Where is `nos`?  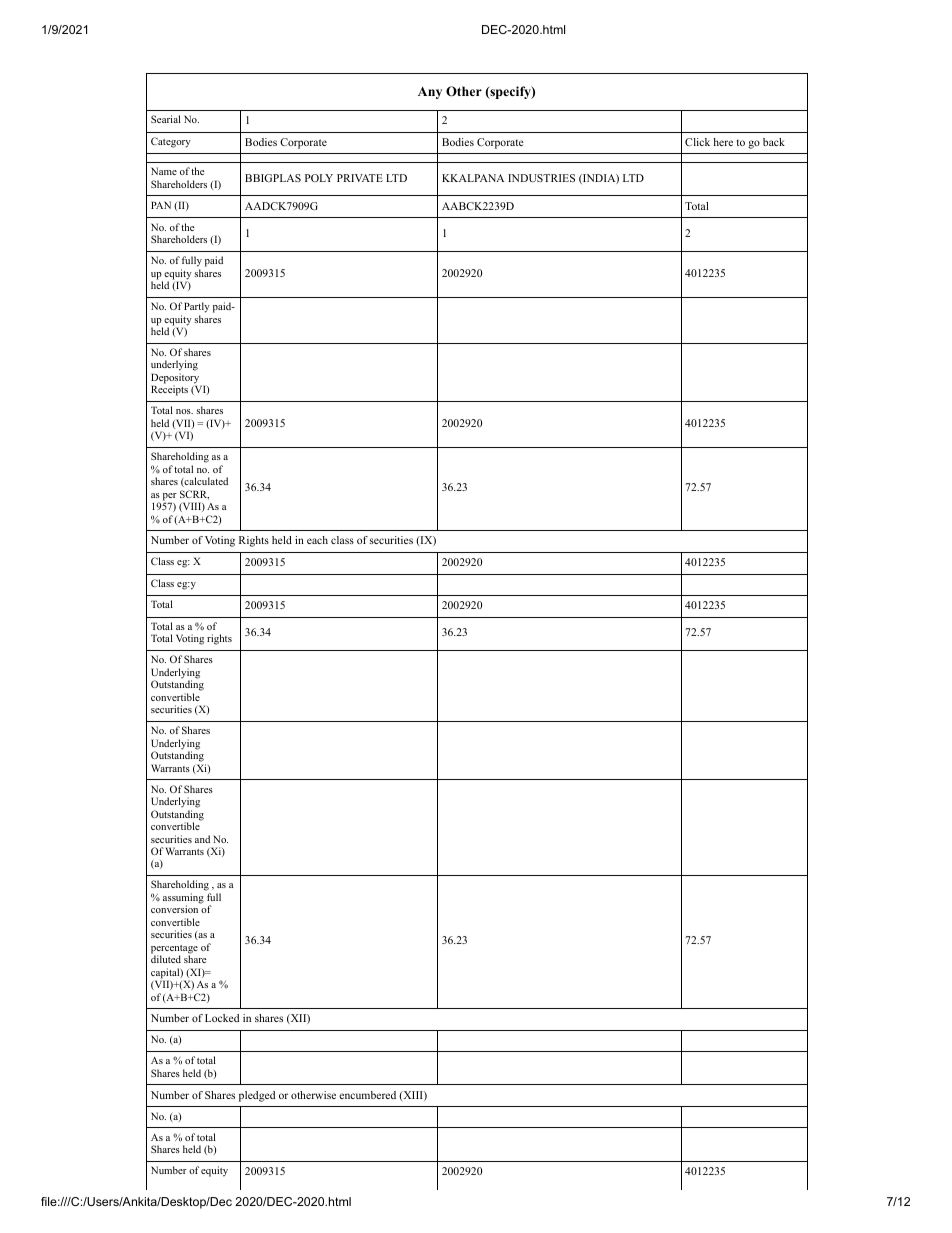 nos is located at coordinates (184, 411).
